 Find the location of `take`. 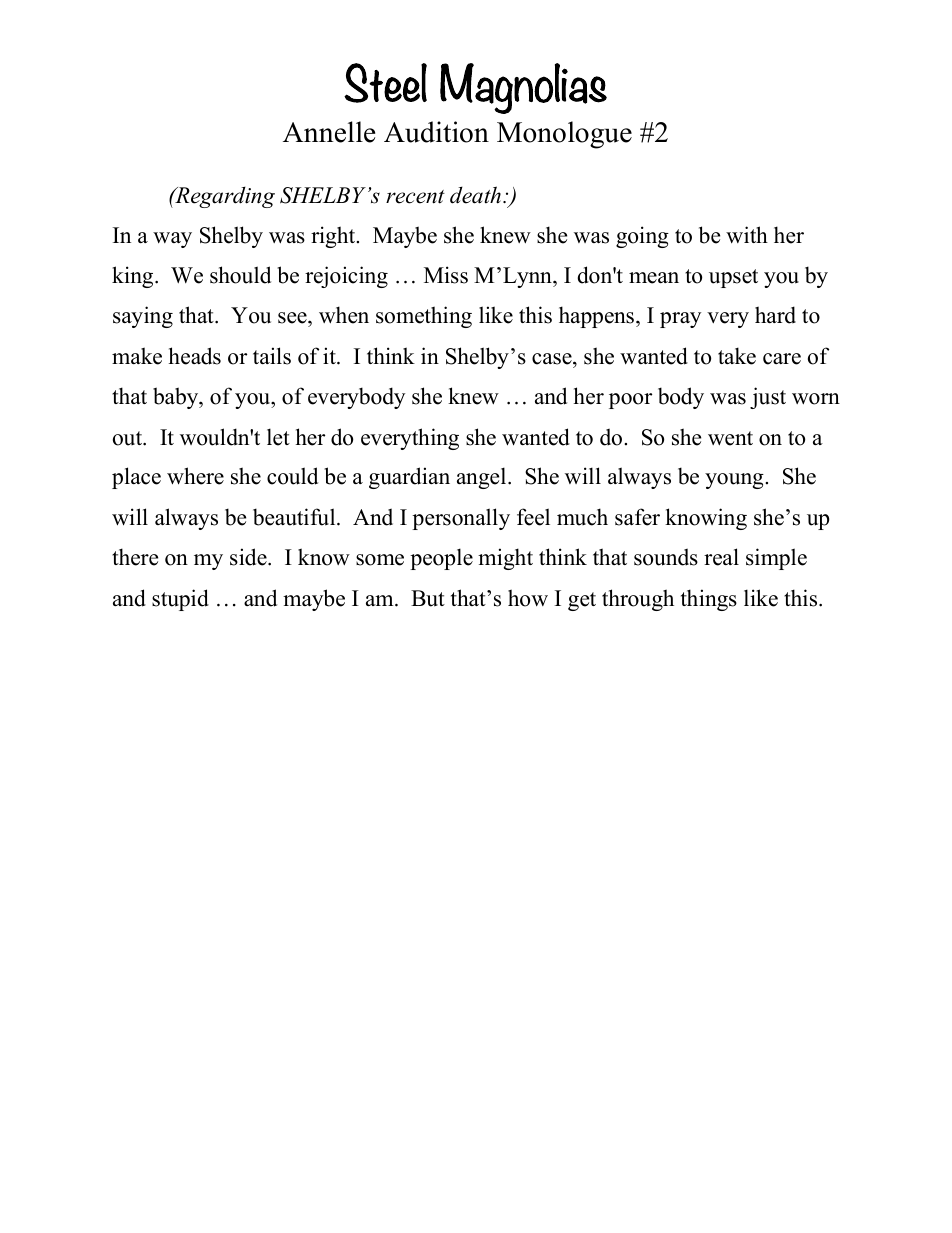

take is located at coordinates (737, 356).
